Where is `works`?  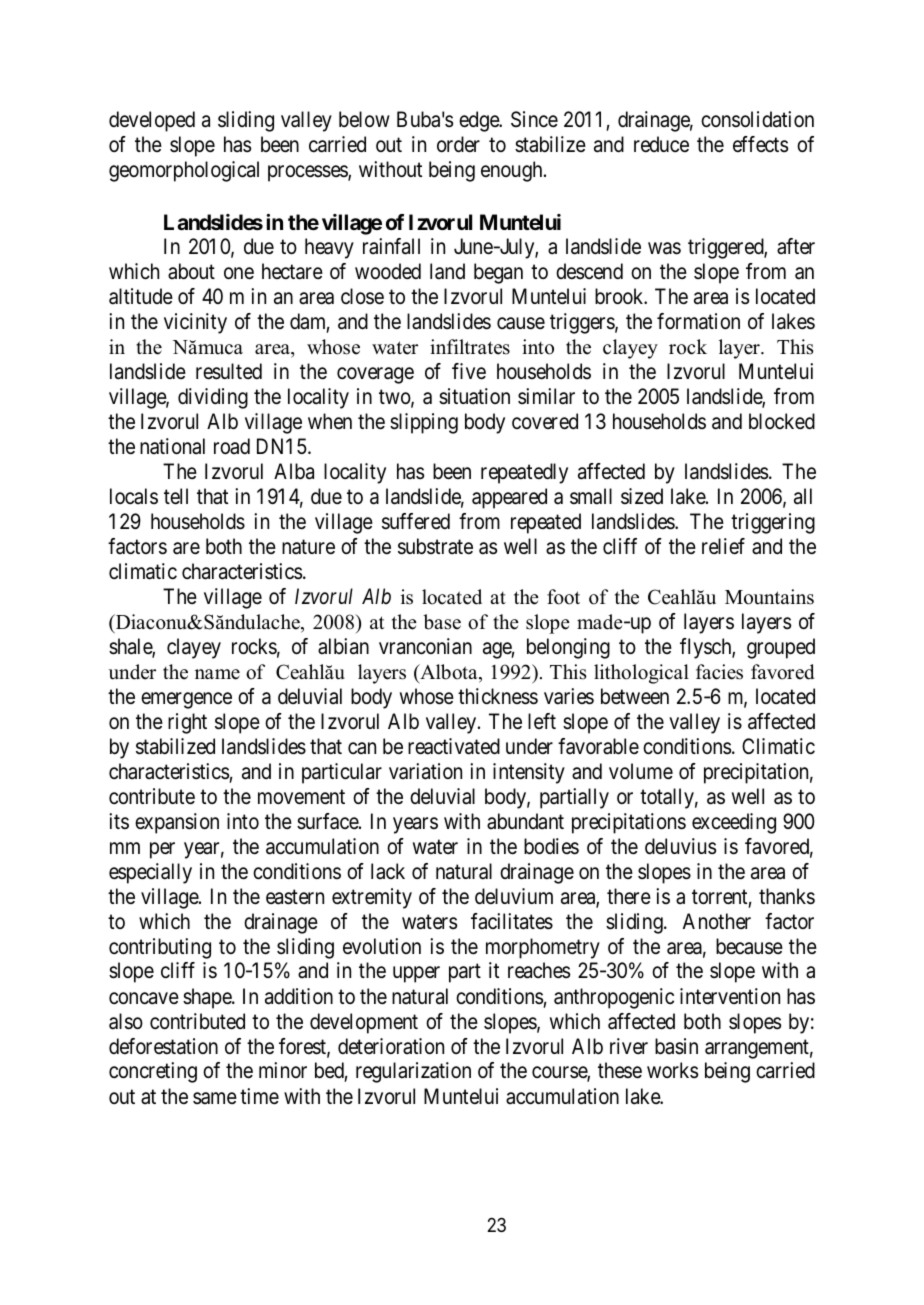
works is located at coordinates (672, 1070).
